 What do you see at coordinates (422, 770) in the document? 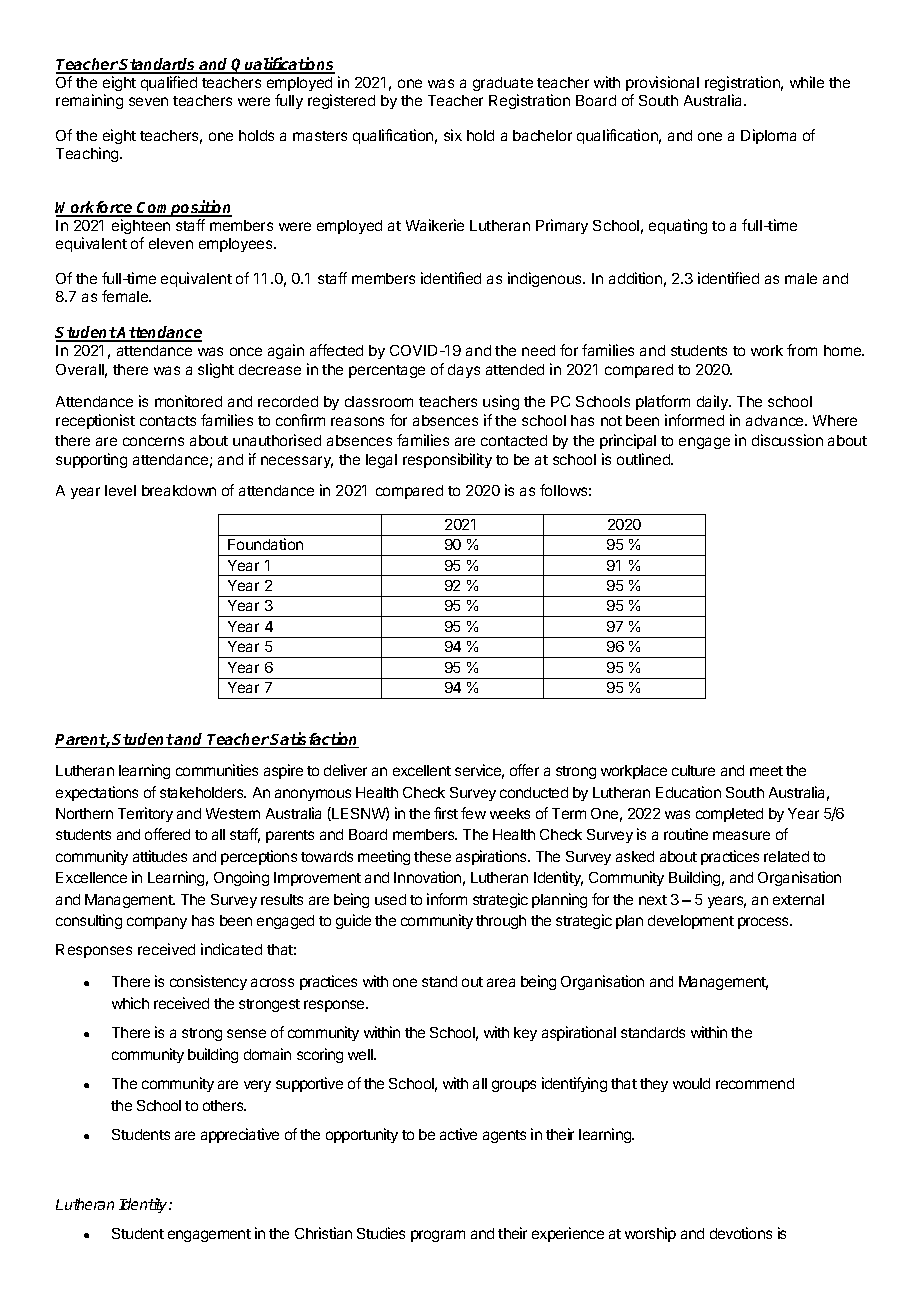
I see `excellent` at bounding box center [422, 770].
